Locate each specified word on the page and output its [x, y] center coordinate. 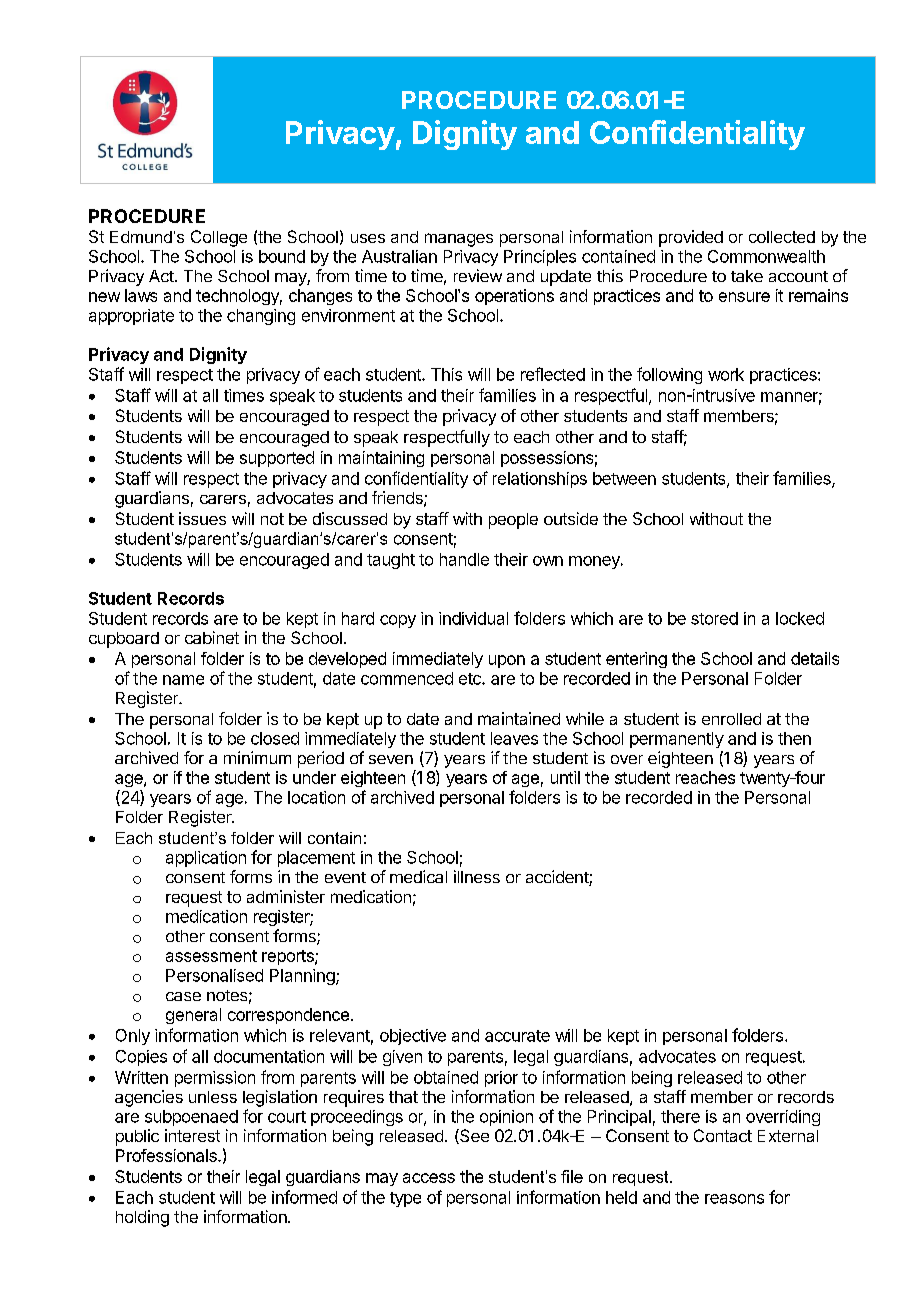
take [747, 276]
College [219, 238]
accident [558, 878]
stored [714, 618]
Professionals [167, 1155]
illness [477, 876]
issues [202, 518]
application [206, 859]
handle [464, 559]
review [478, 275]
